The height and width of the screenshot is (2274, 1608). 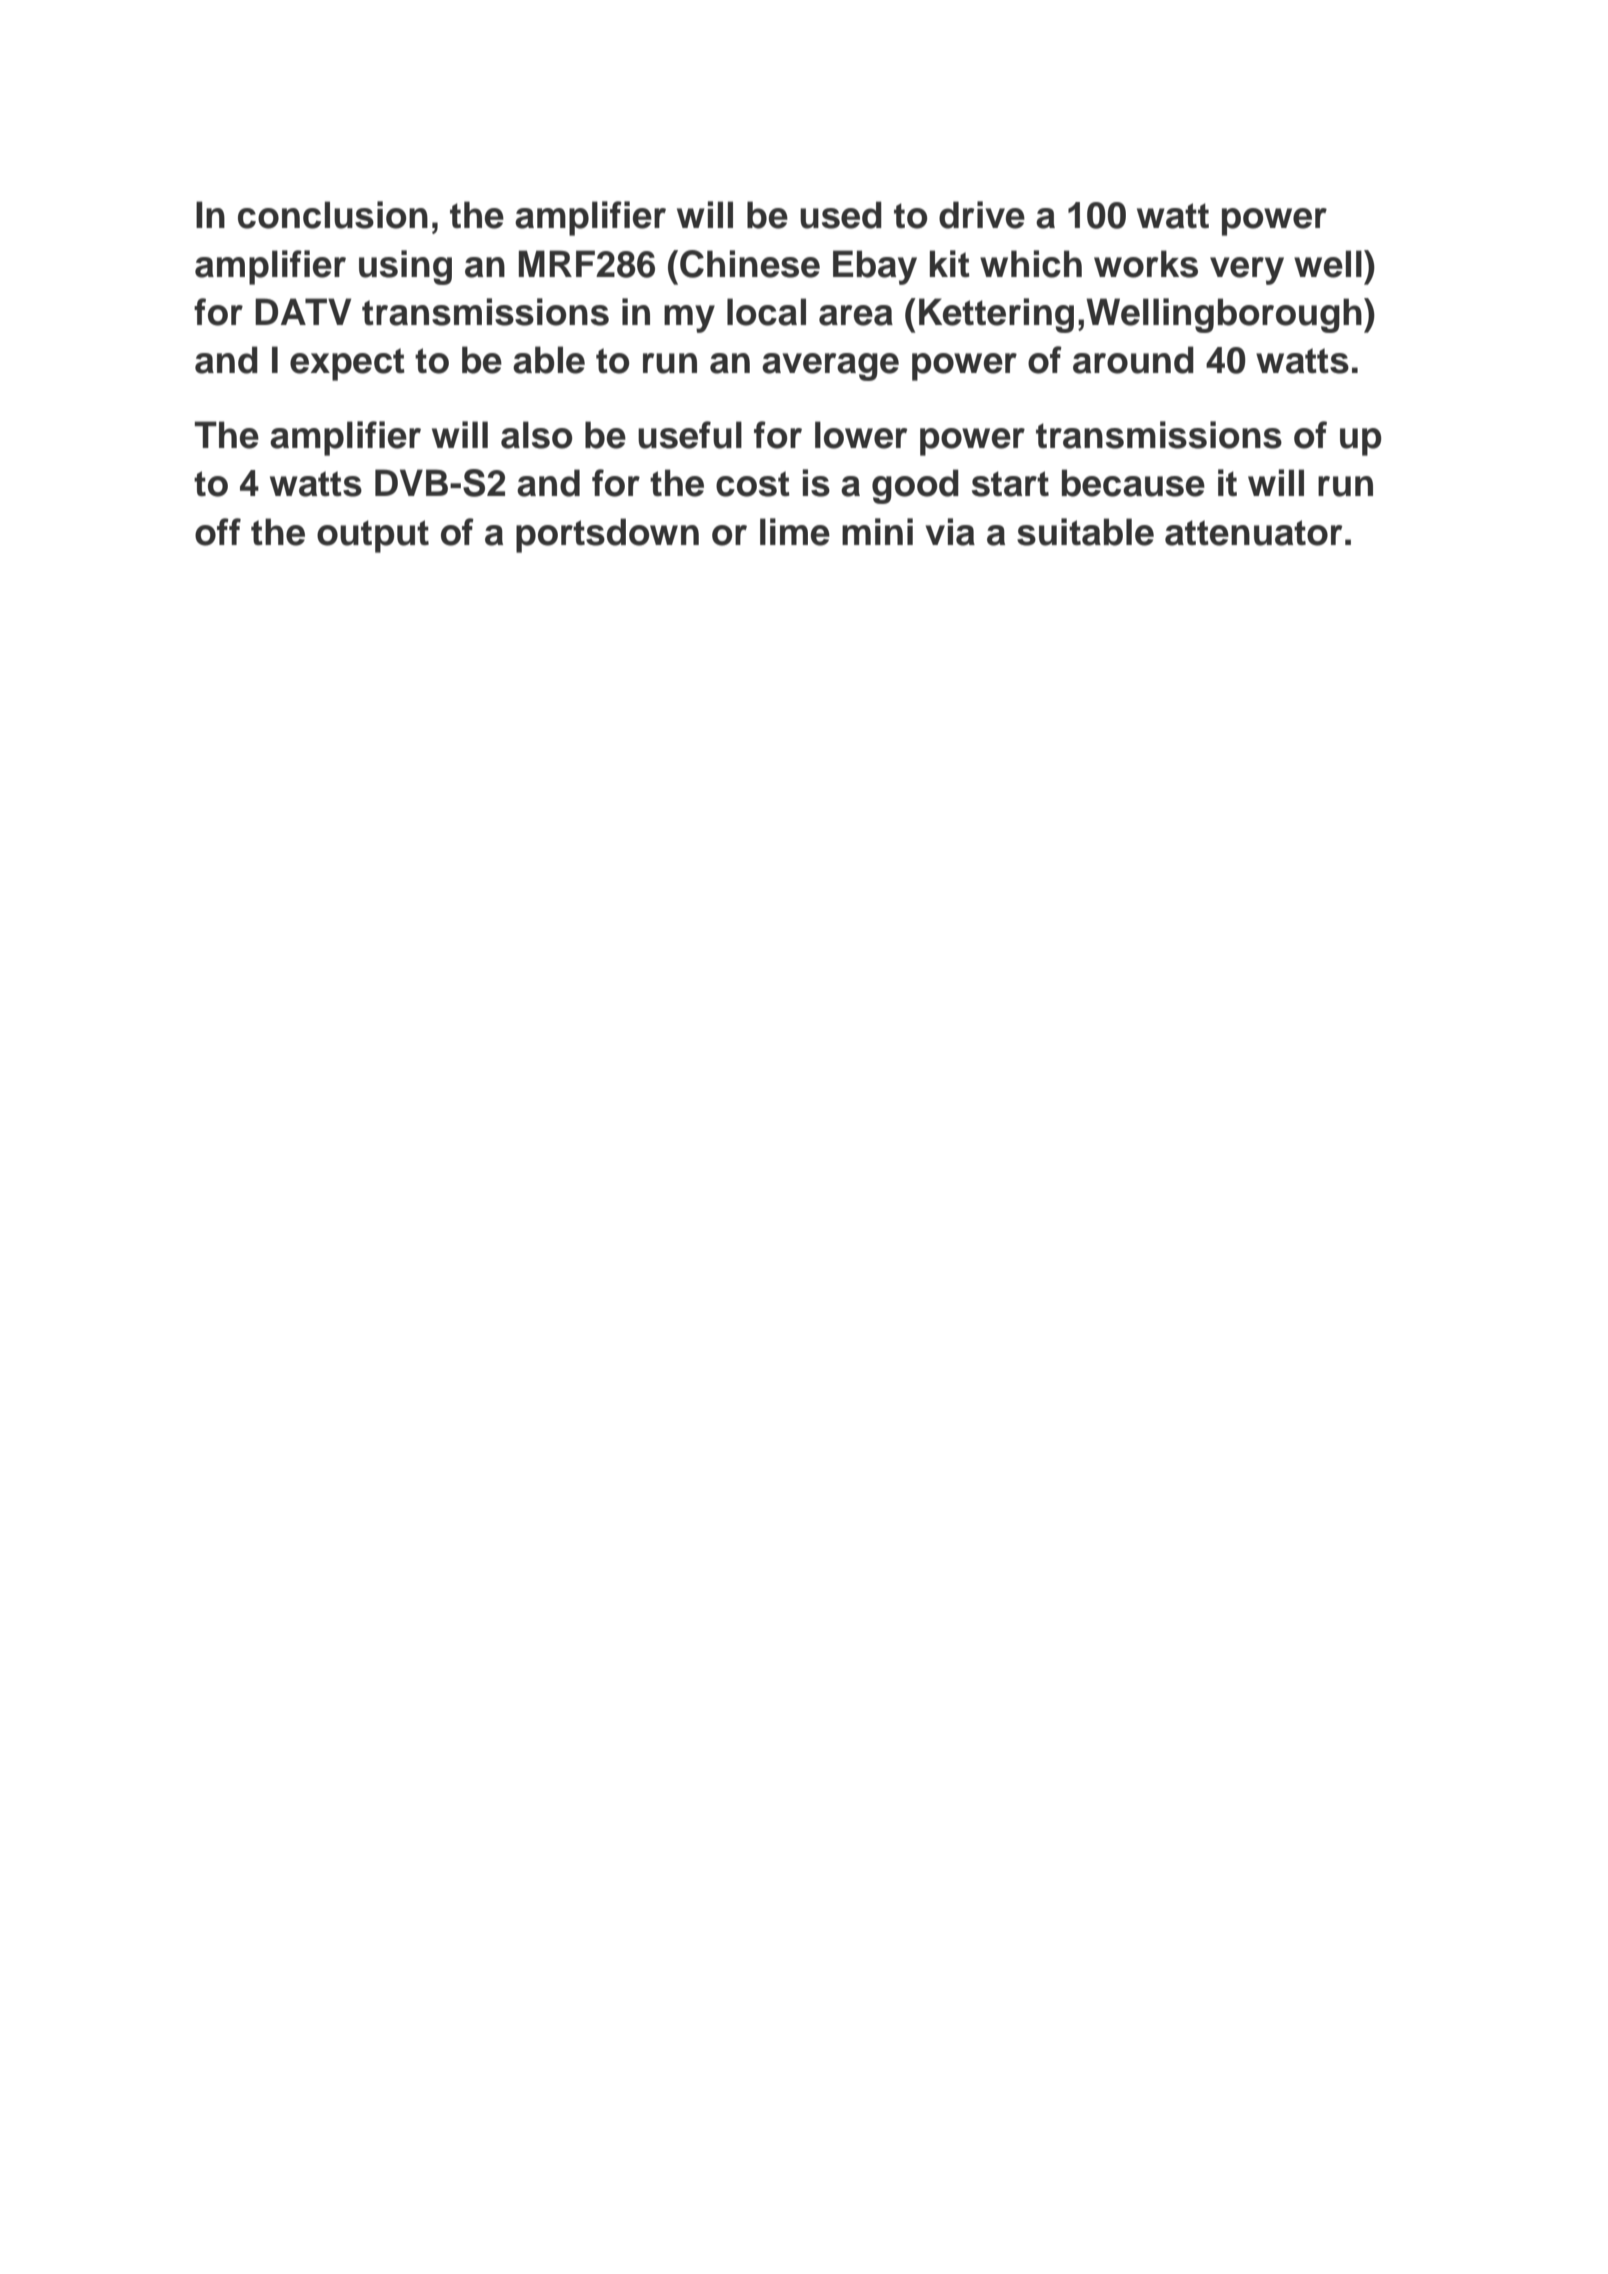 What do you see at coordinates (333, 215) in the screenshot?
I see `conclusion` at bounding box center [333, 215].
